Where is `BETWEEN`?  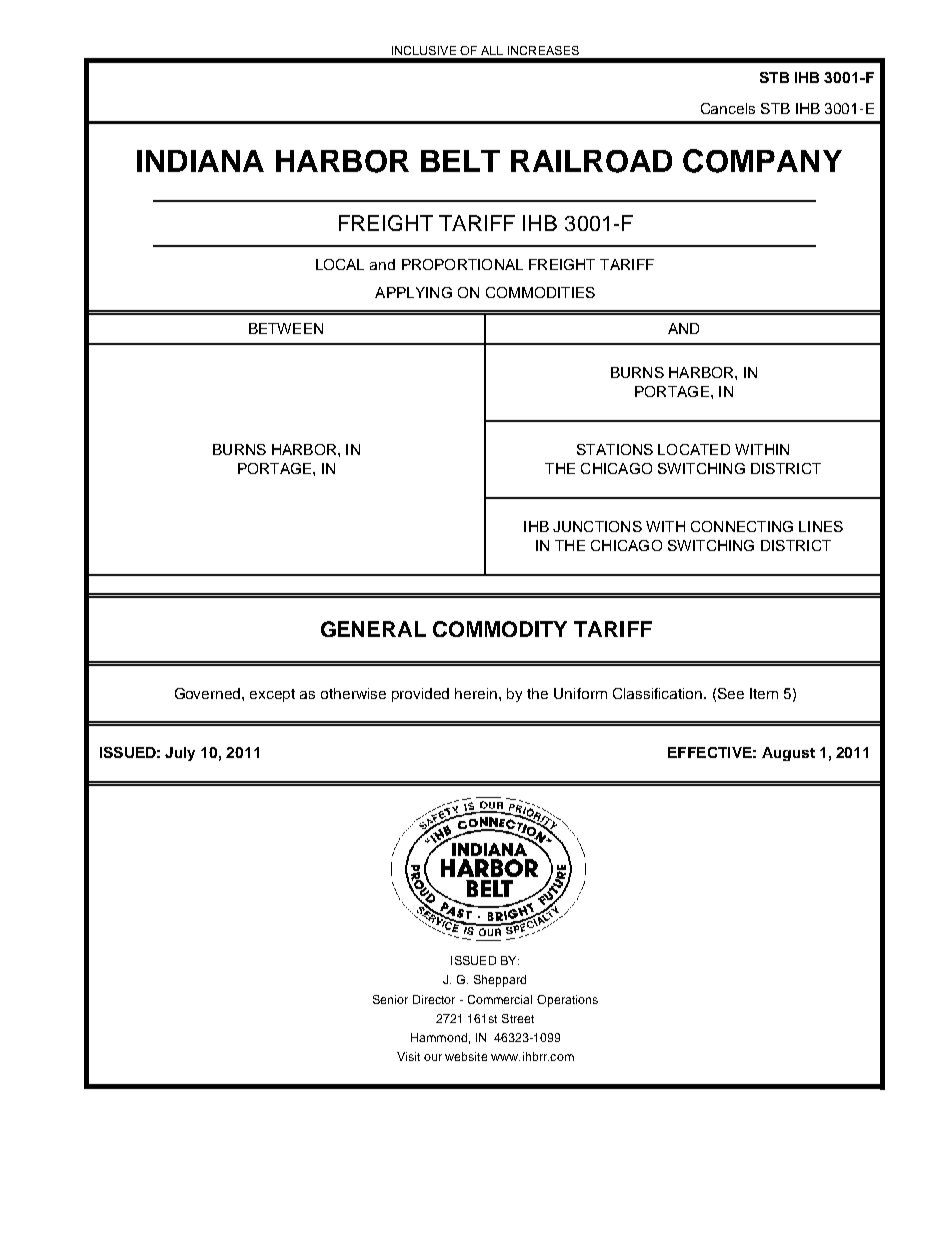
BETWEEN is located at coordinates (286, 328).
